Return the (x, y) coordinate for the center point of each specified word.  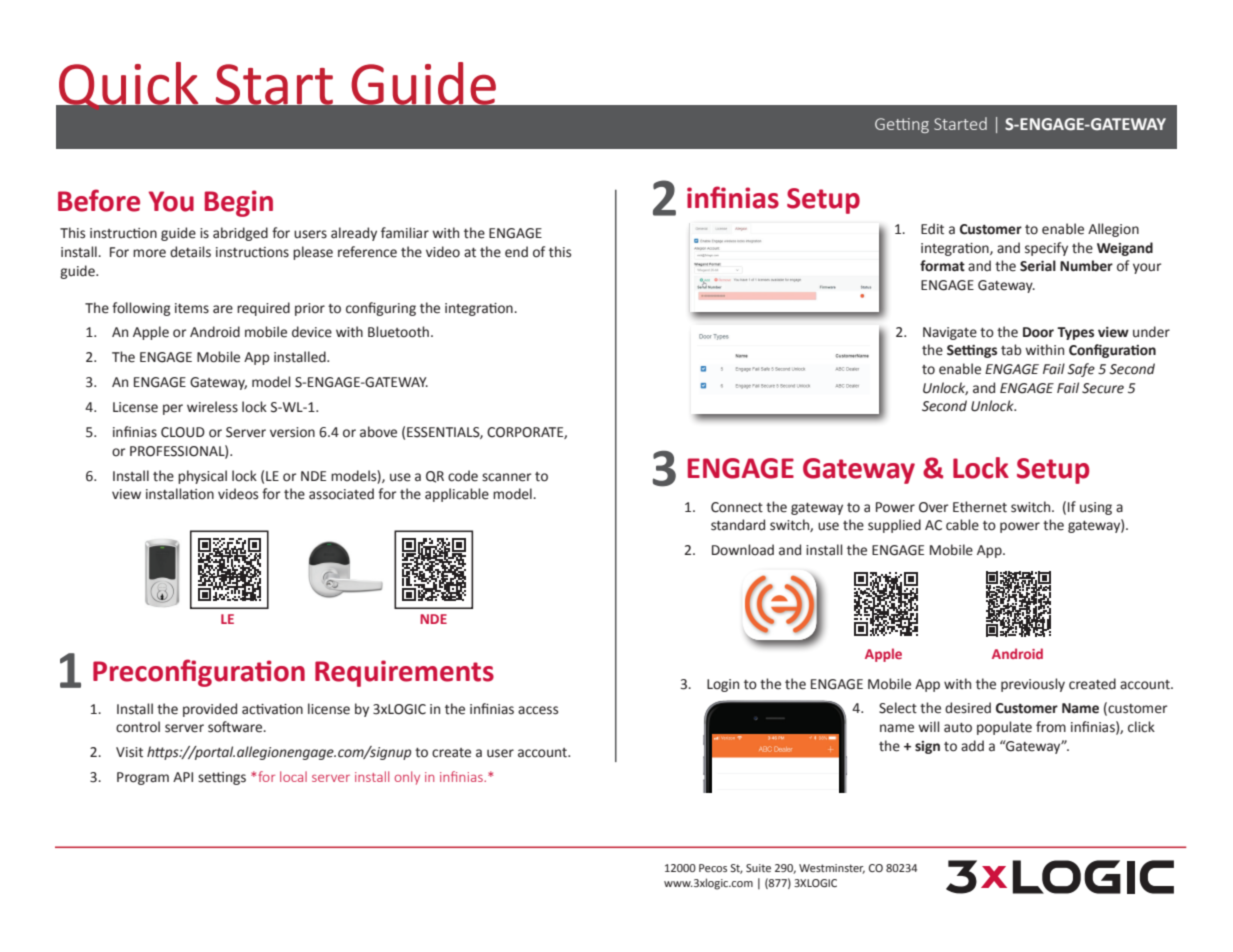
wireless (212, 407)
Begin (239, 203)
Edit (932, 229)
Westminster (832, 869)
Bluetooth (398, 332)
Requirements (404, 673)
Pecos (713, 868)
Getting (902, 125)
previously (1033, 685)
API (183, 777)
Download (743, 550)
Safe (1081, 370)
